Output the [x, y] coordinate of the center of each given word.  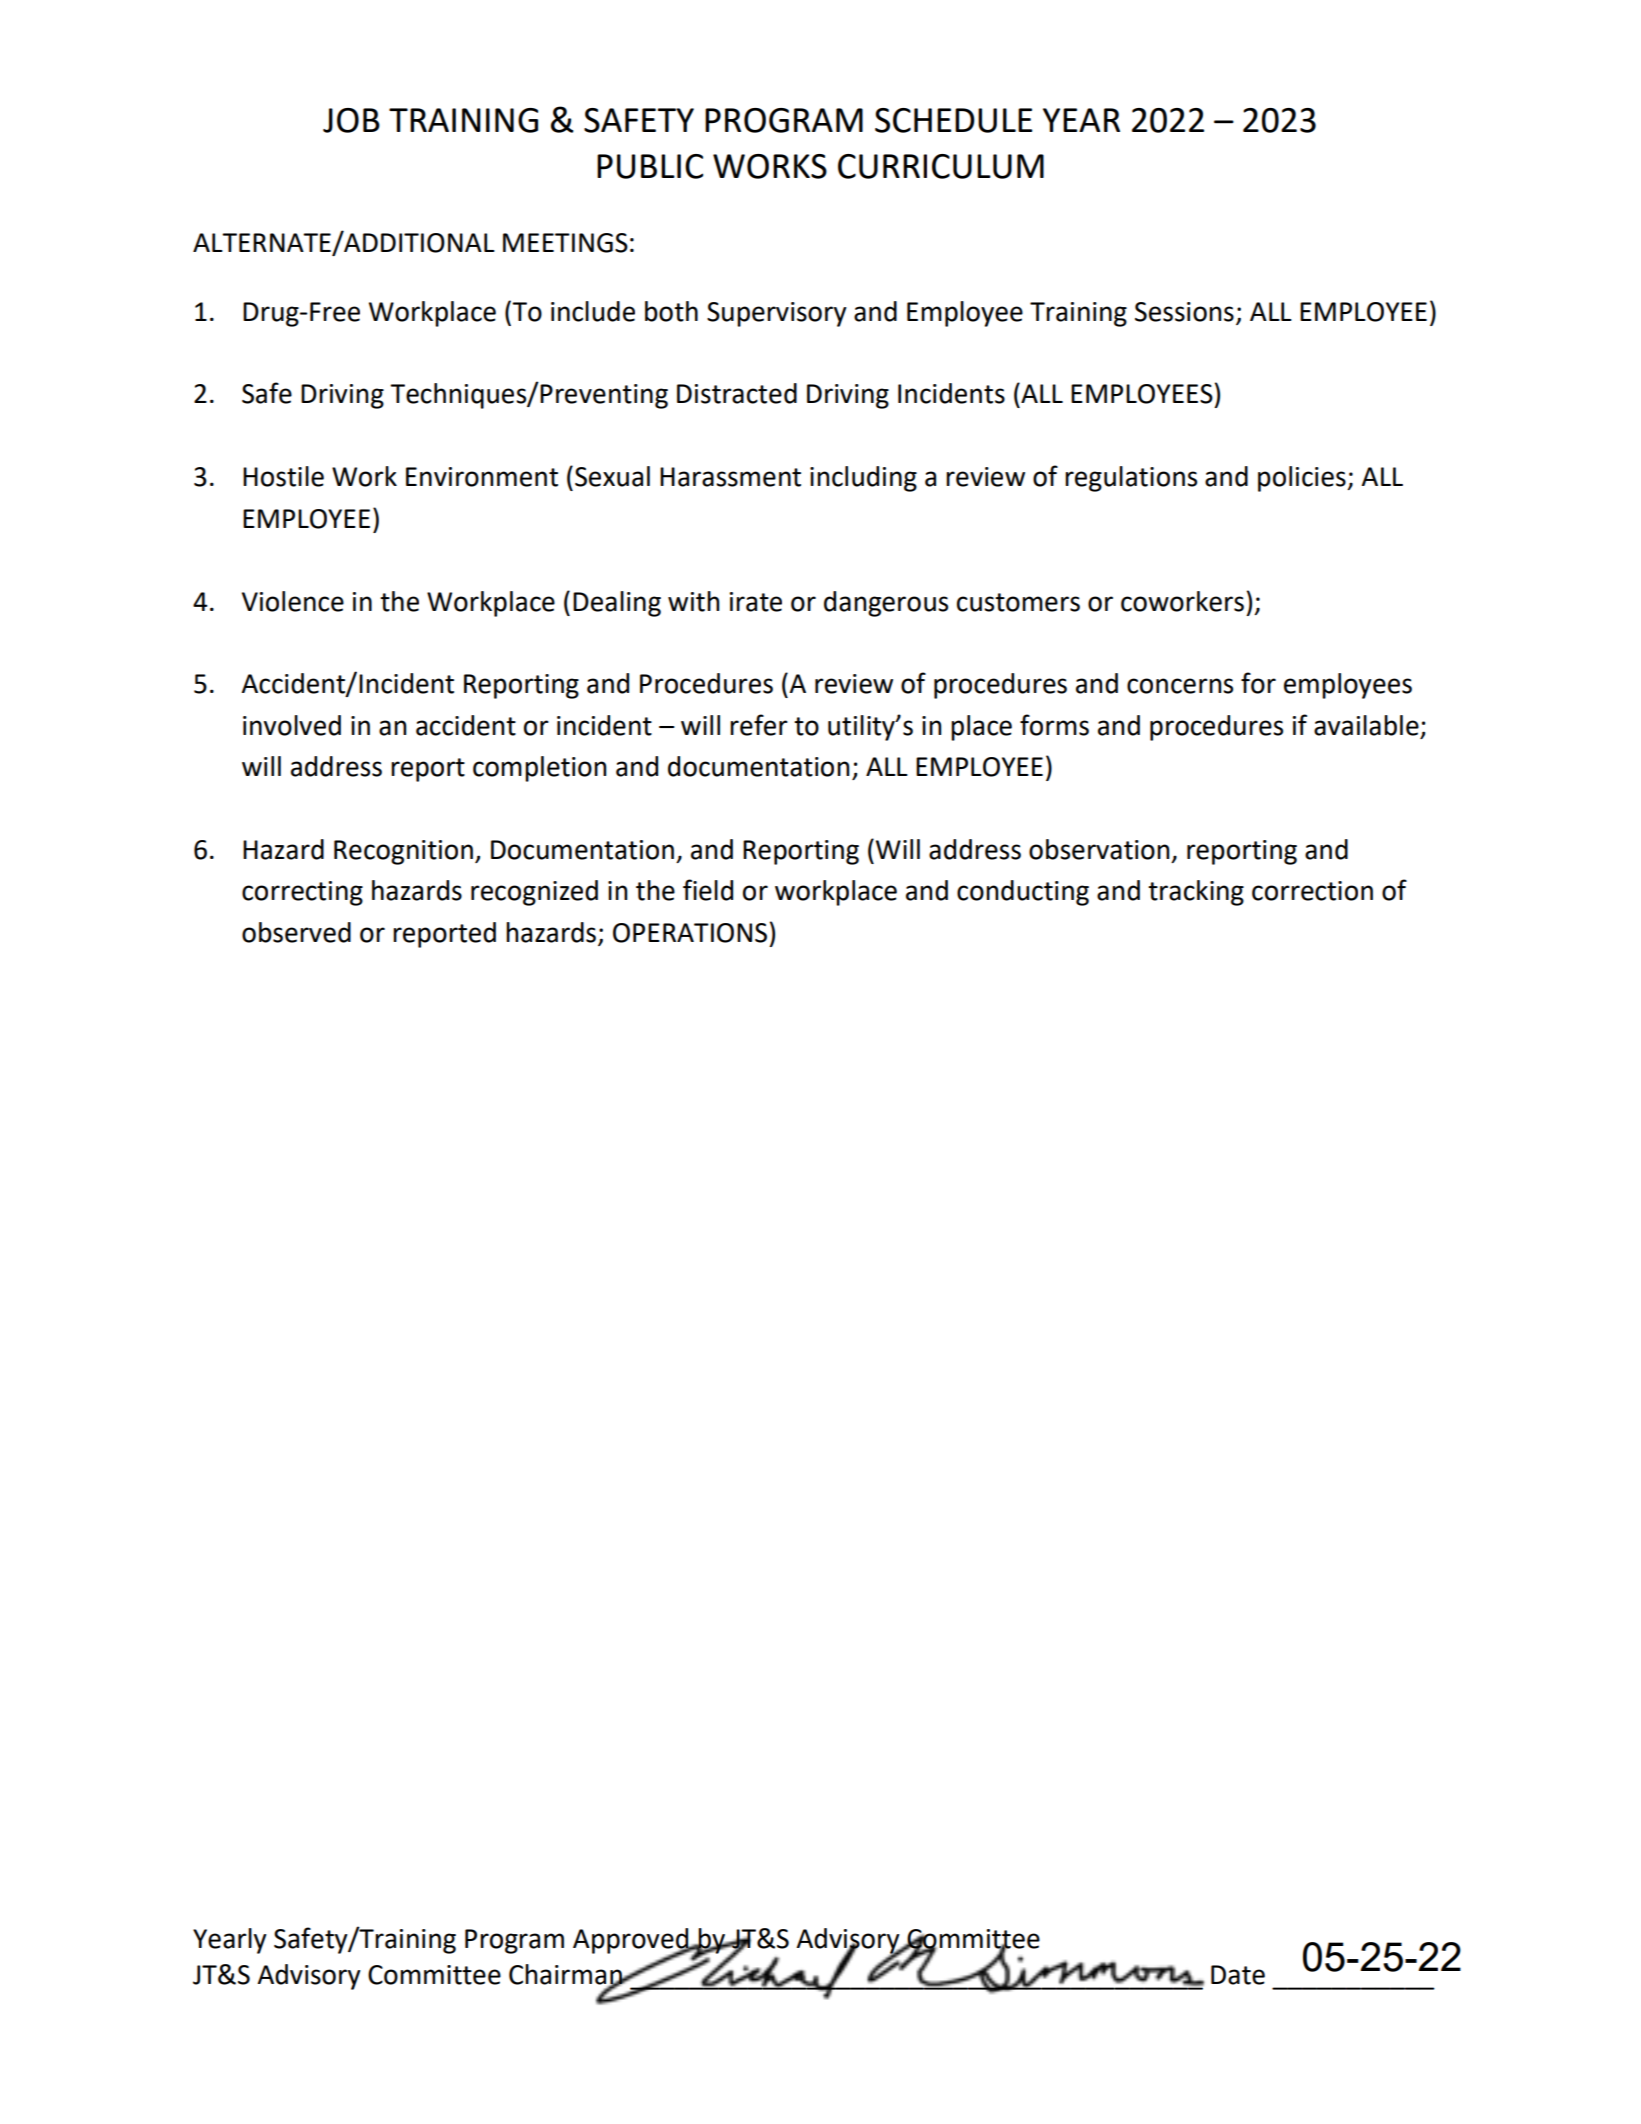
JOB [351, 120]
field [708, 890]
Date [1238, 1975]
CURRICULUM [941, 166]
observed [296, 932]
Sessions [1184, 312]
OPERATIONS [690, 933]
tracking [1196, 893]
